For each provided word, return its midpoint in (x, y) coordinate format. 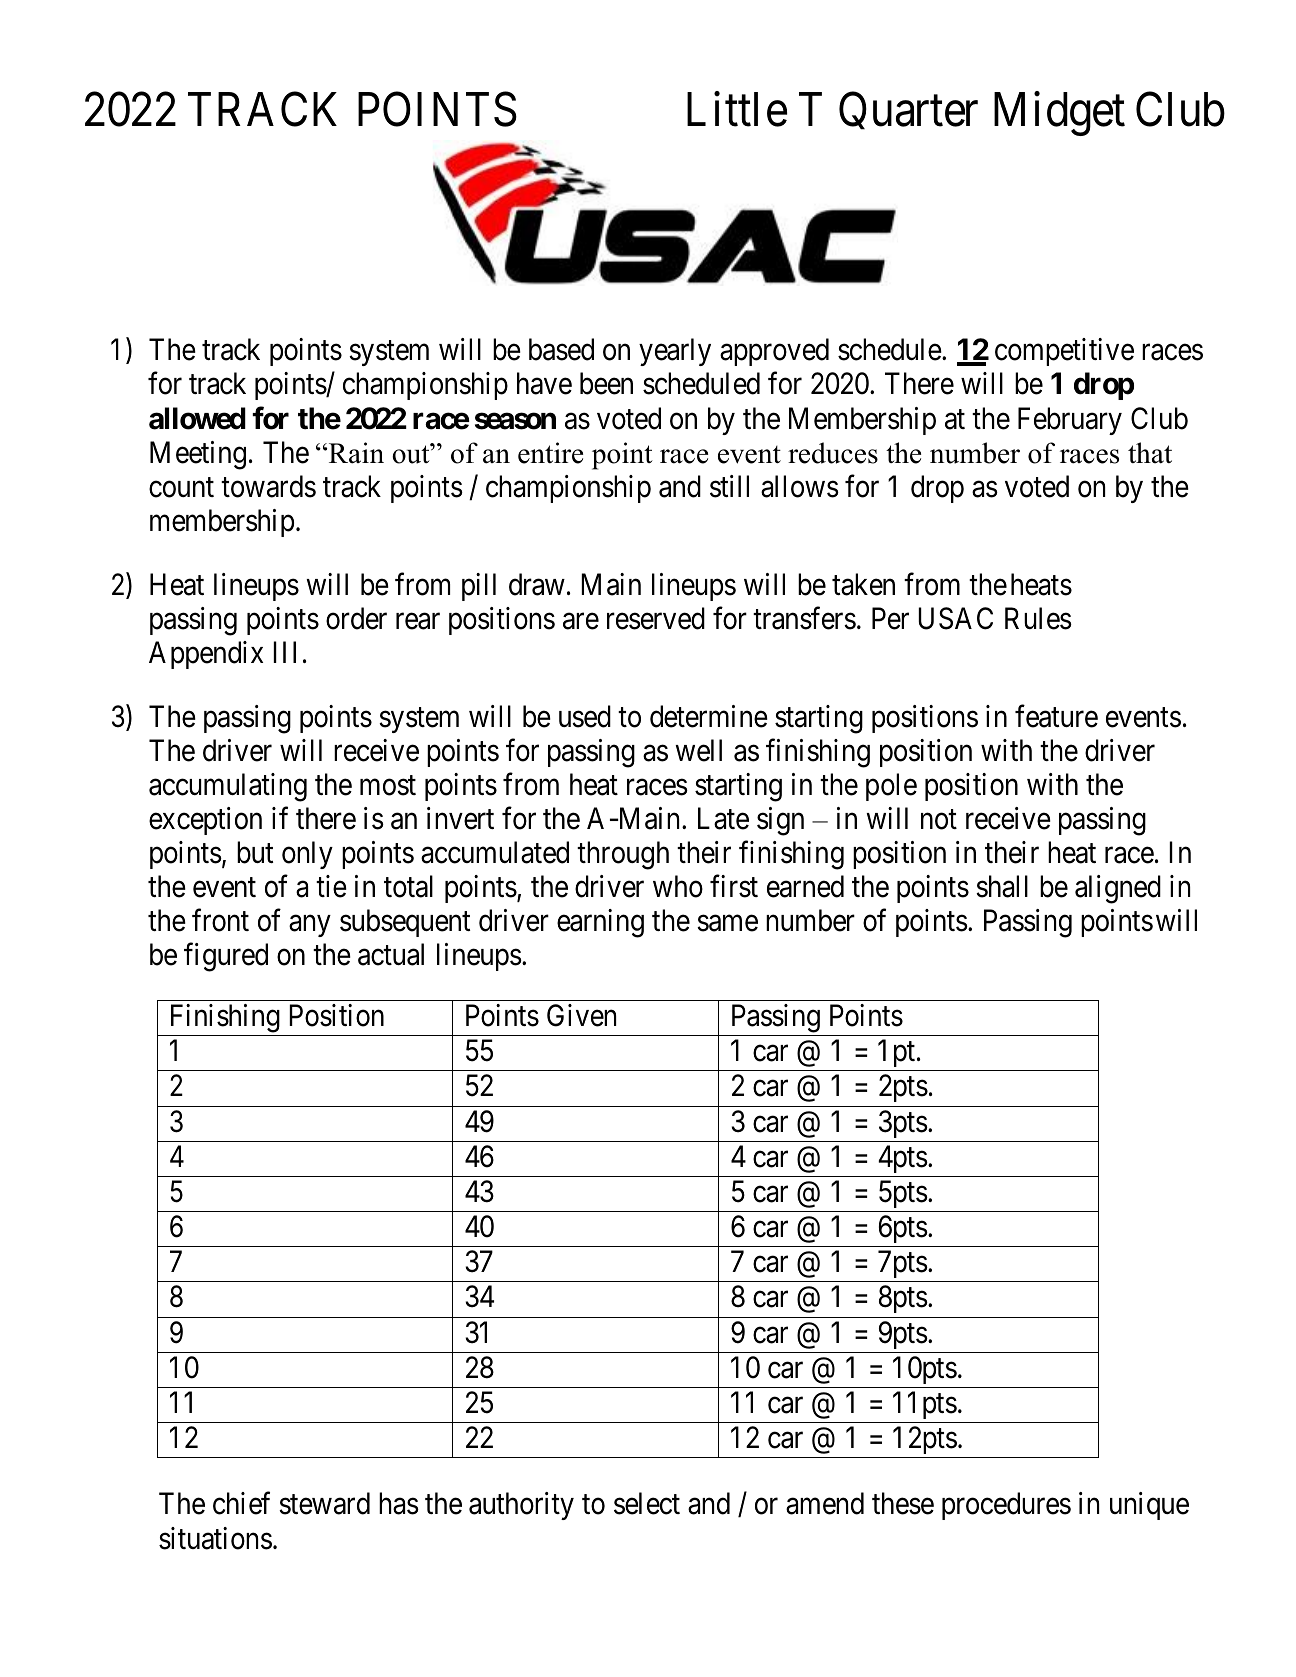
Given (581, 1015)
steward (324, 1503)
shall (1002, 886)
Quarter (908, 111)
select (647, 1503)
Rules (1038, 618)
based (561, 349)
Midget (1059, 114)
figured (226, 957)
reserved (656, 618)
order (356, 618)
